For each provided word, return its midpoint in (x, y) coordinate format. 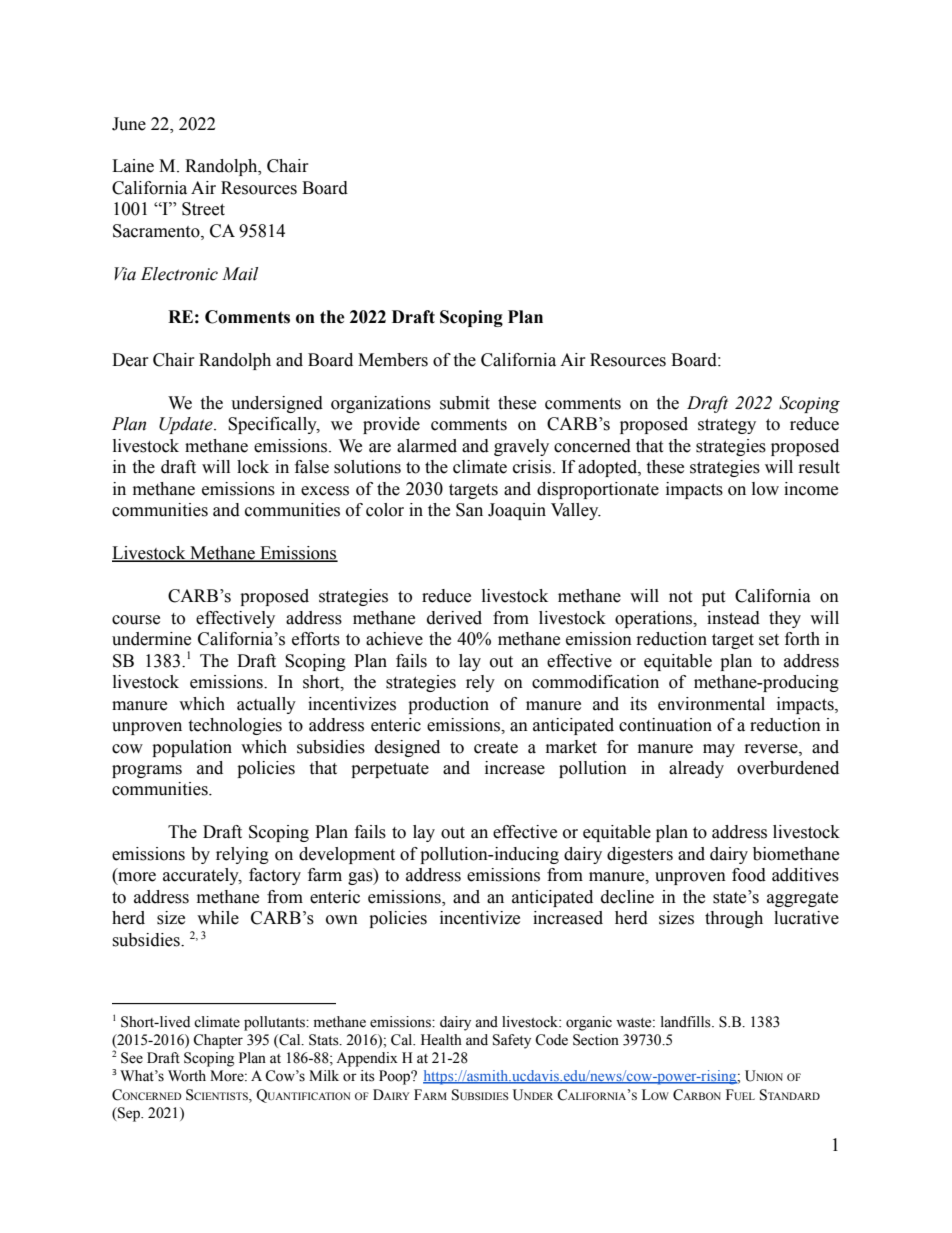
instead (733, 618)
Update (187, 425)
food (749, 875)
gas (361, 878)
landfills (687, 1022)
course (136, 620)
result (819, 467)
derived (454, 618)
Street (203, 209)
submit (465, 403)
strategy (727, 426)
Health (441, 1040)
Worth (187, 1076)
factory (275, 876)
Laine (133, 166)
